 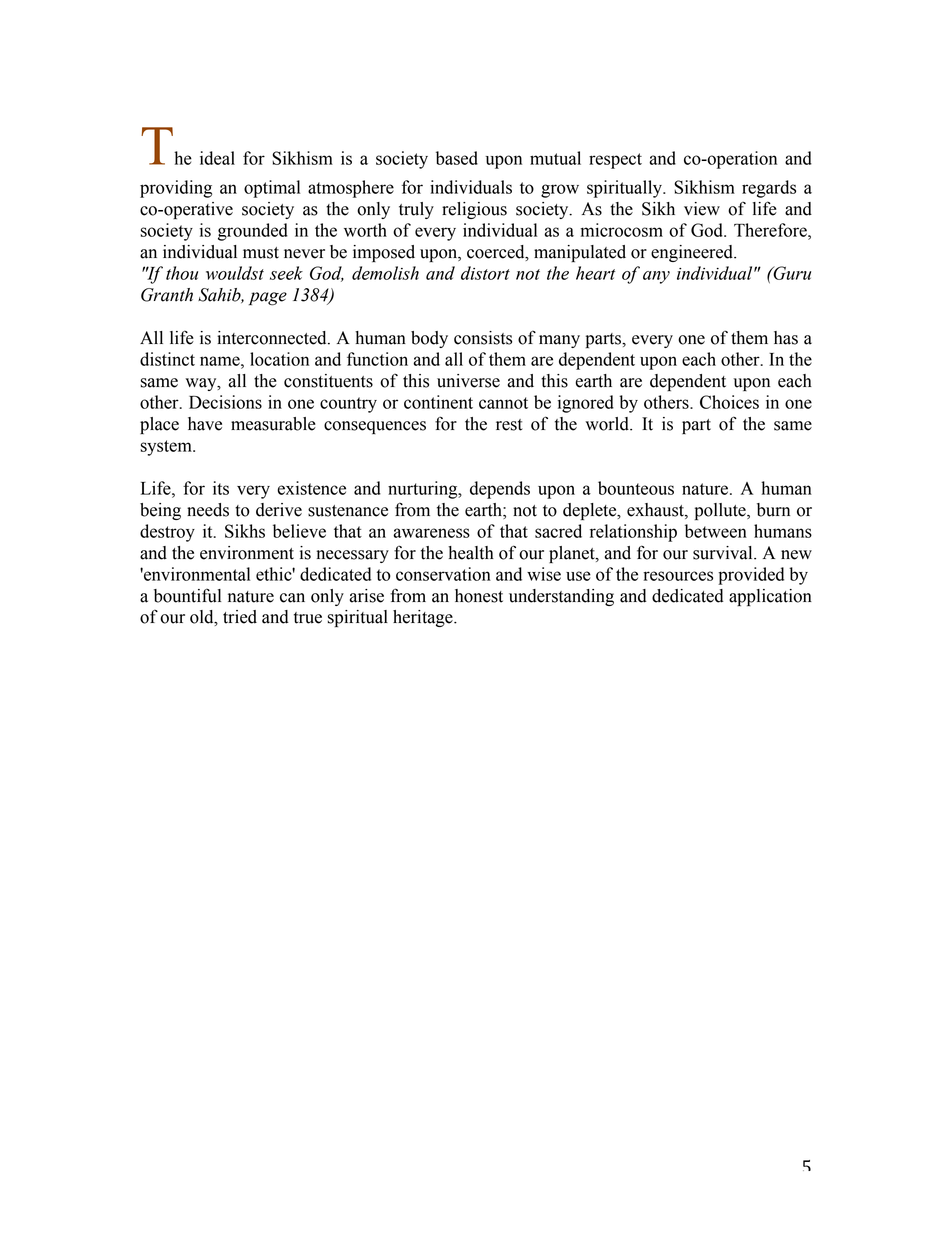 I want to click on universe, so click(x=468, y=381).
